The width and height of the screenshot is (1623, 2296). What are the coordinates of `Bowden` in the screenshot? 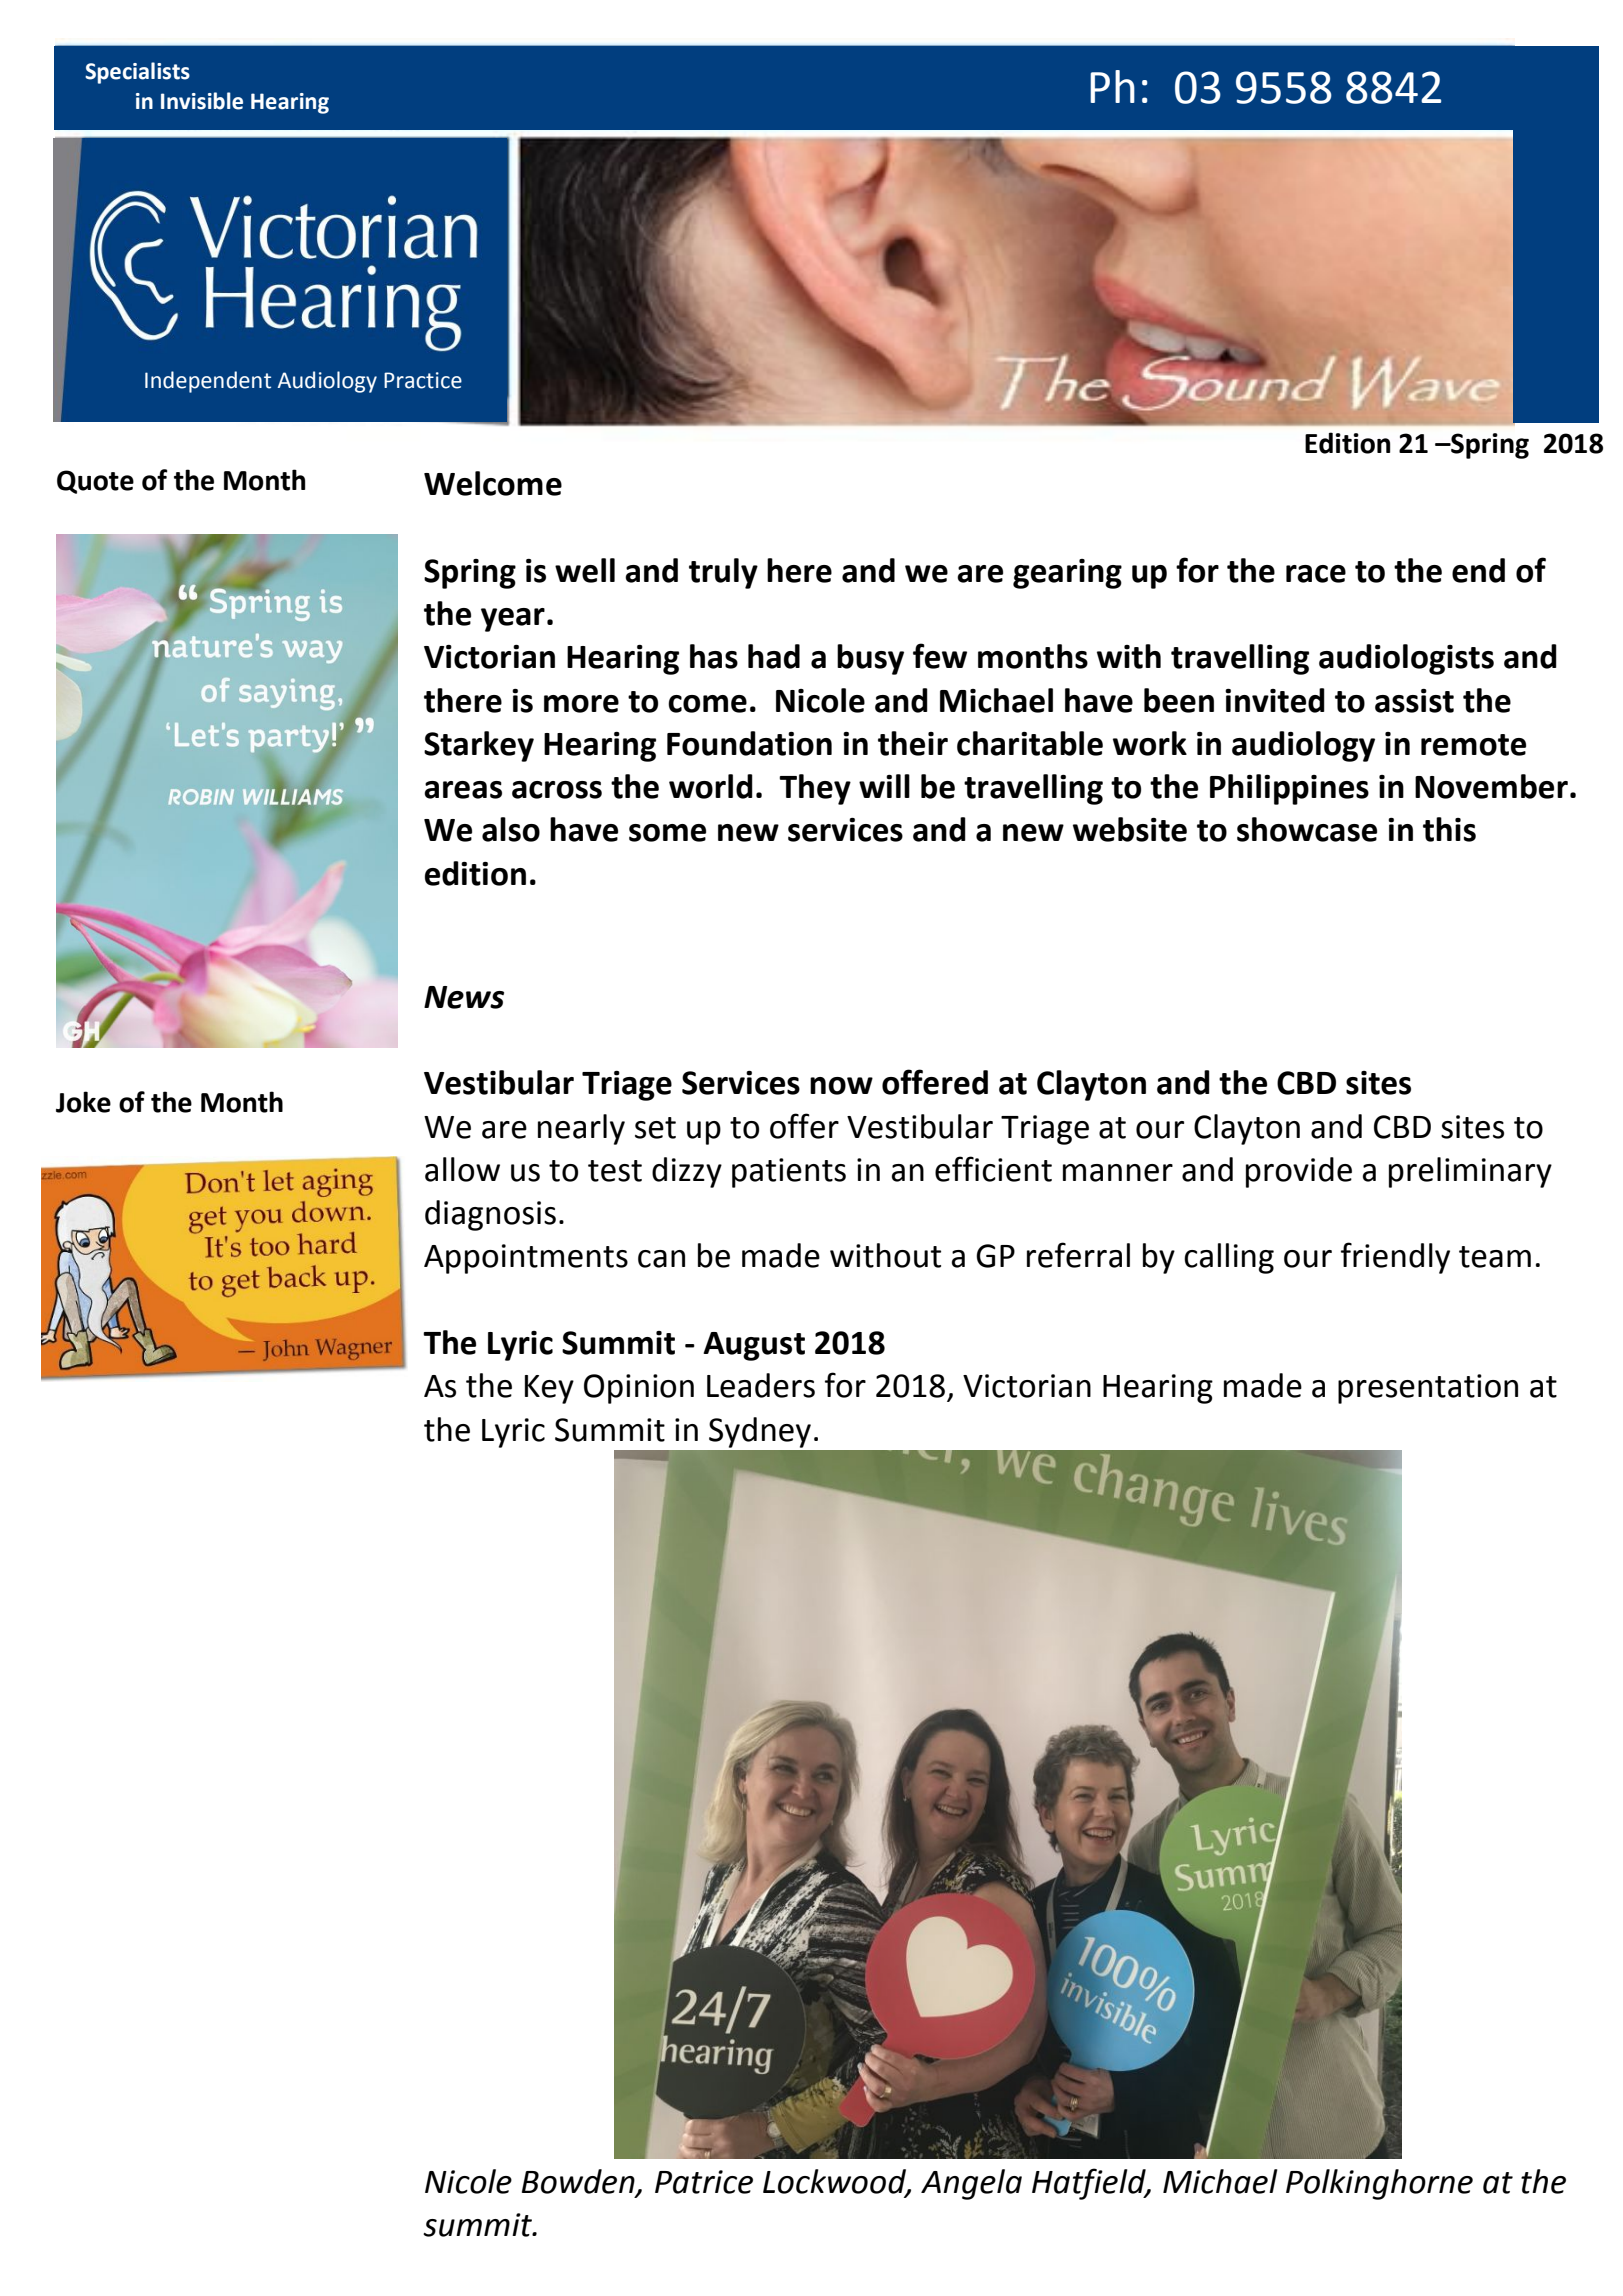 It's located at (579, 2182).
